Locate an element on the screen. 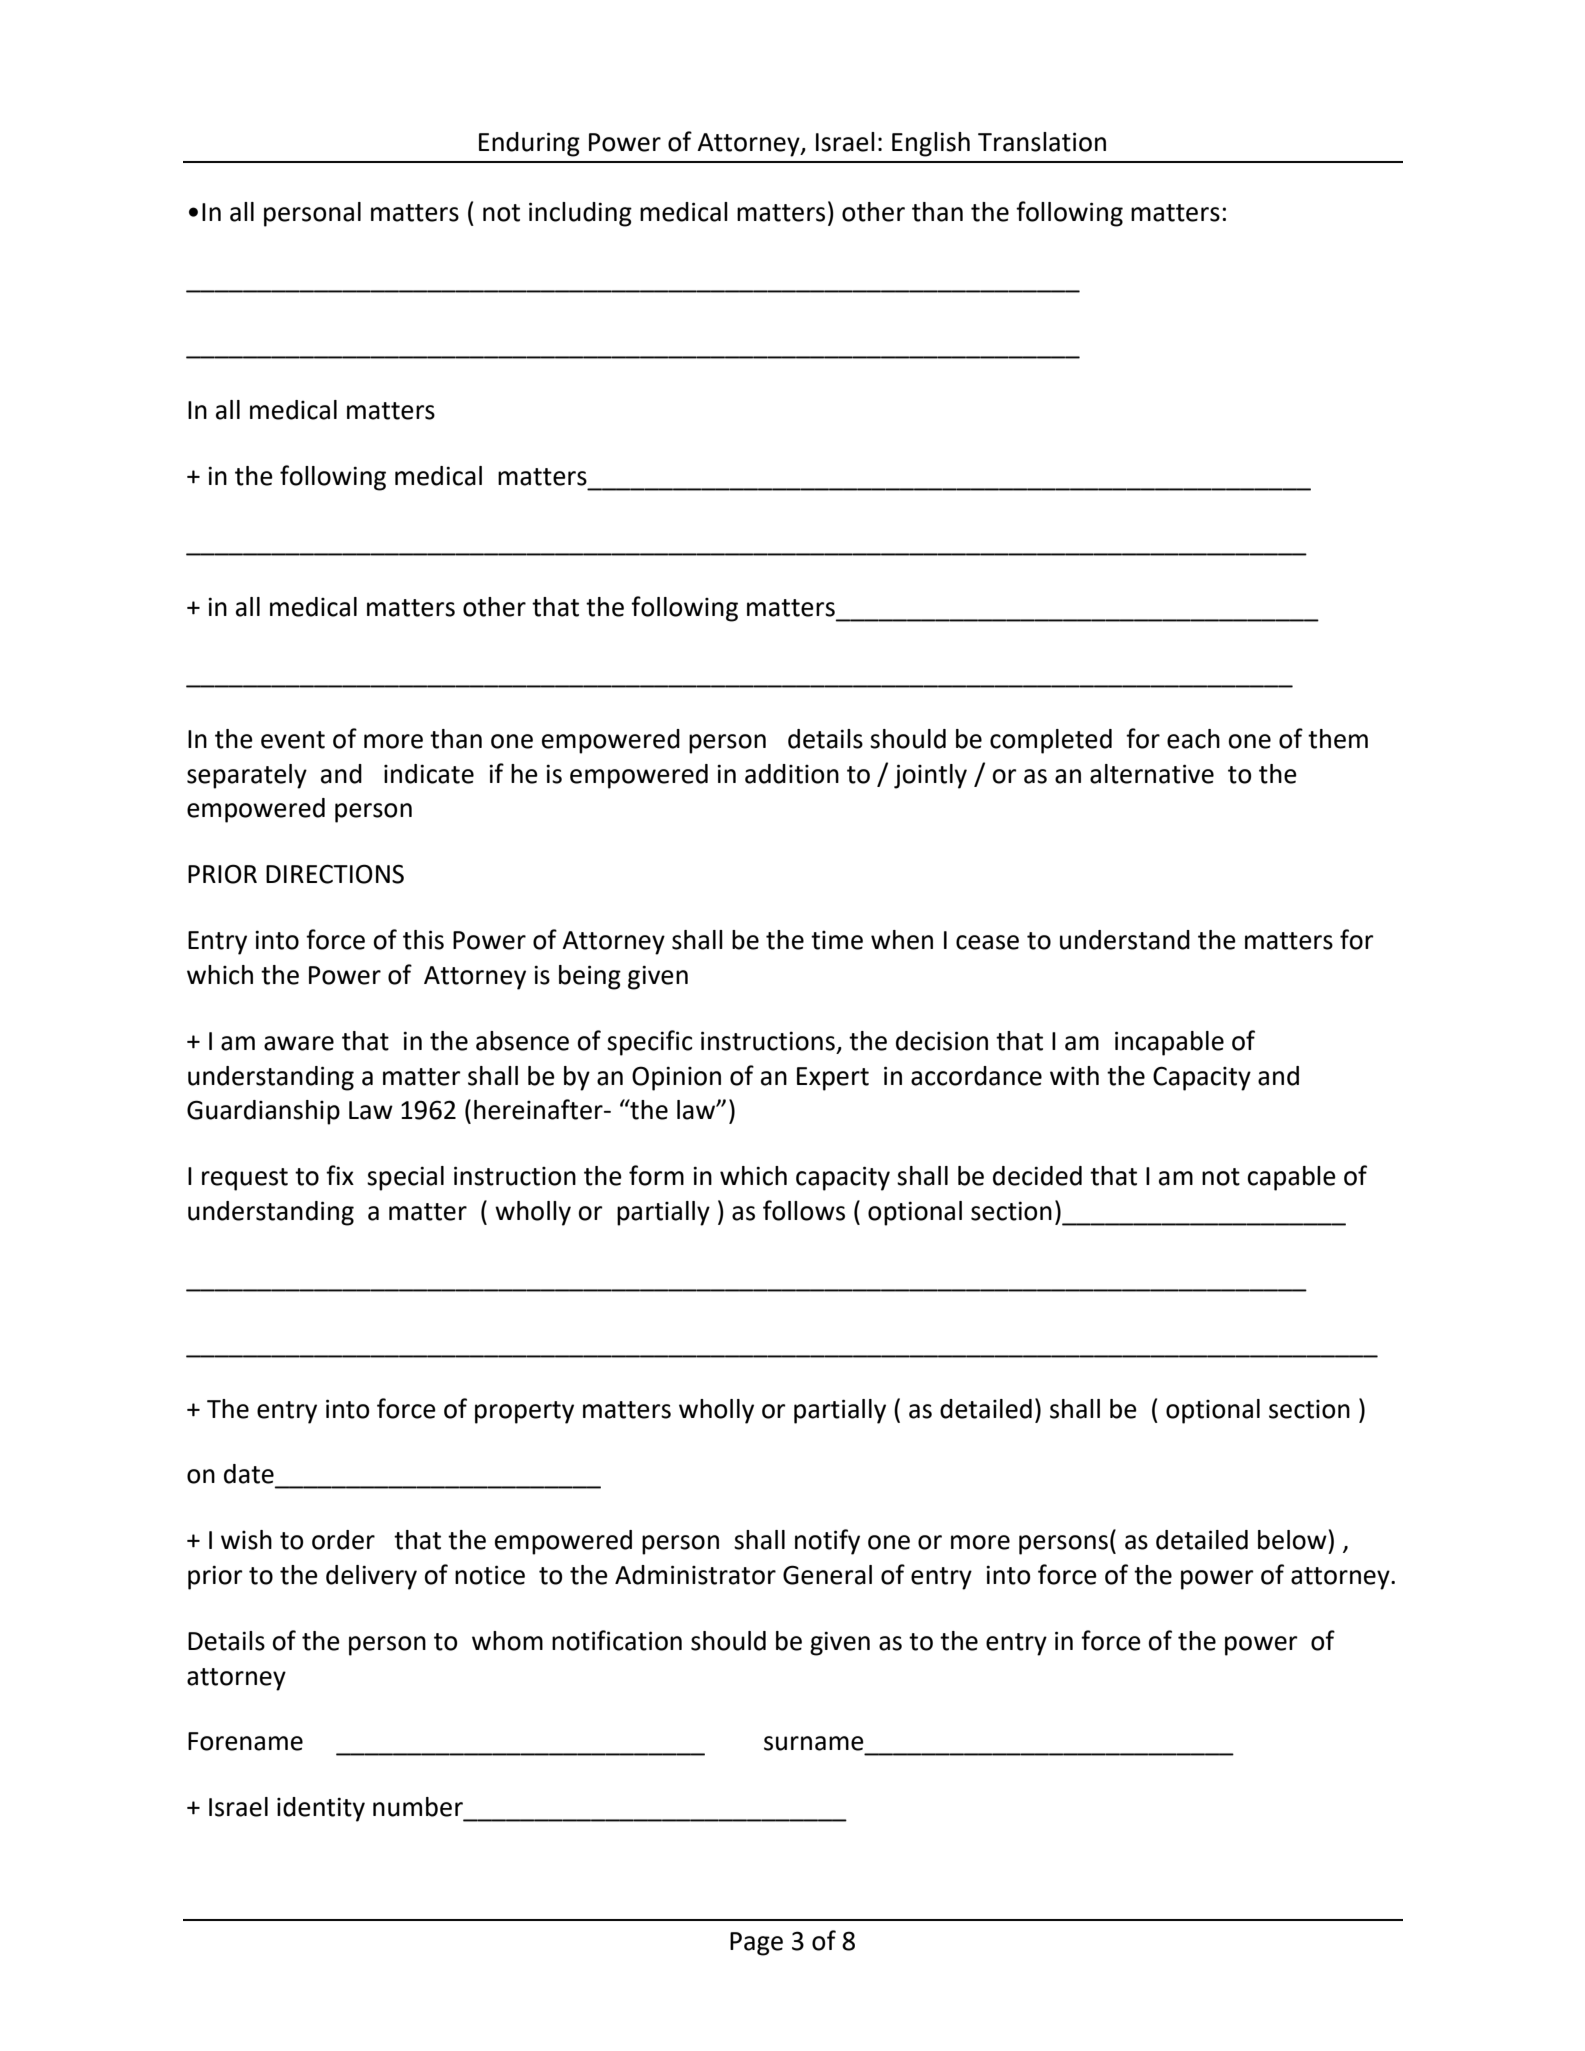 The height and width of the screenshot is (2051, 1585). English is located at coordinates (931, 144).
